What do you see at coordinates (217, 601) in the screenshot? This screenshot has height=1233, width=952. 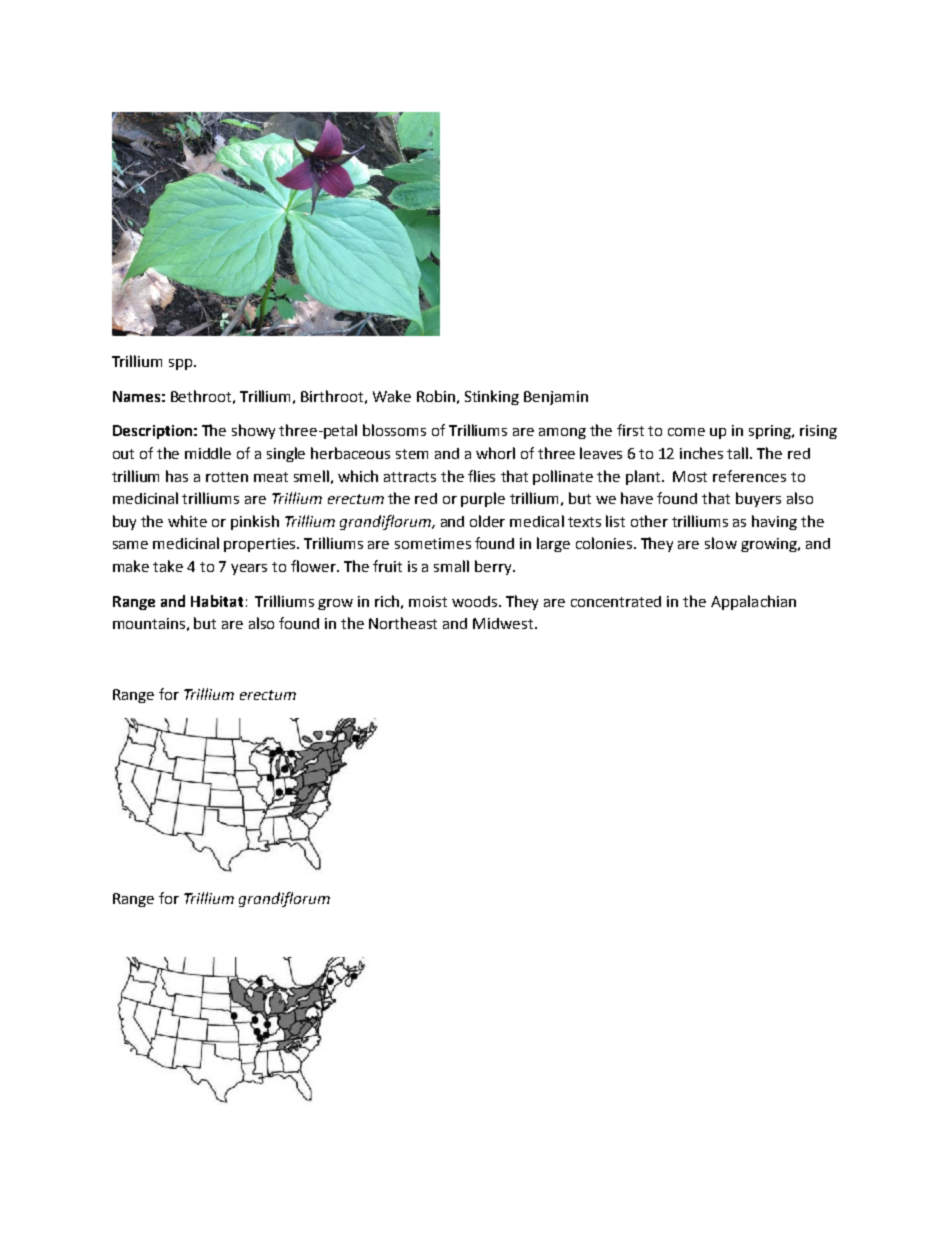 I see `Habitat` at bounding box center [217, 601].
